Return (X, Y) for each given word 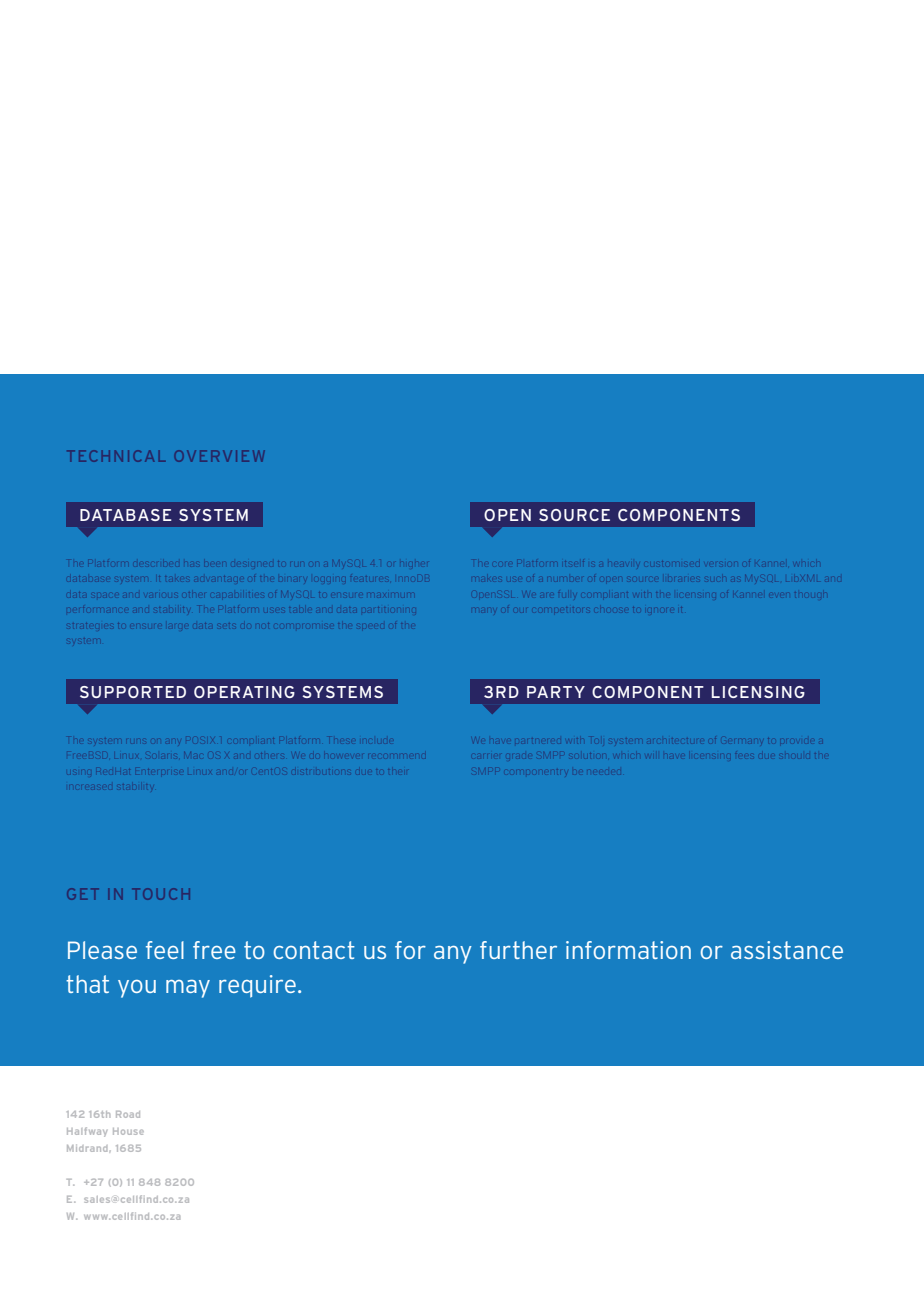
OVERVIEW (219, 456)
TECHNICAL (116, 456)
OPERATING (244, 692)
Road (128, 1114)
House (128, 1131)
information (628, 950)
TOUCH (161, 894)
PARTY (556, 692)
